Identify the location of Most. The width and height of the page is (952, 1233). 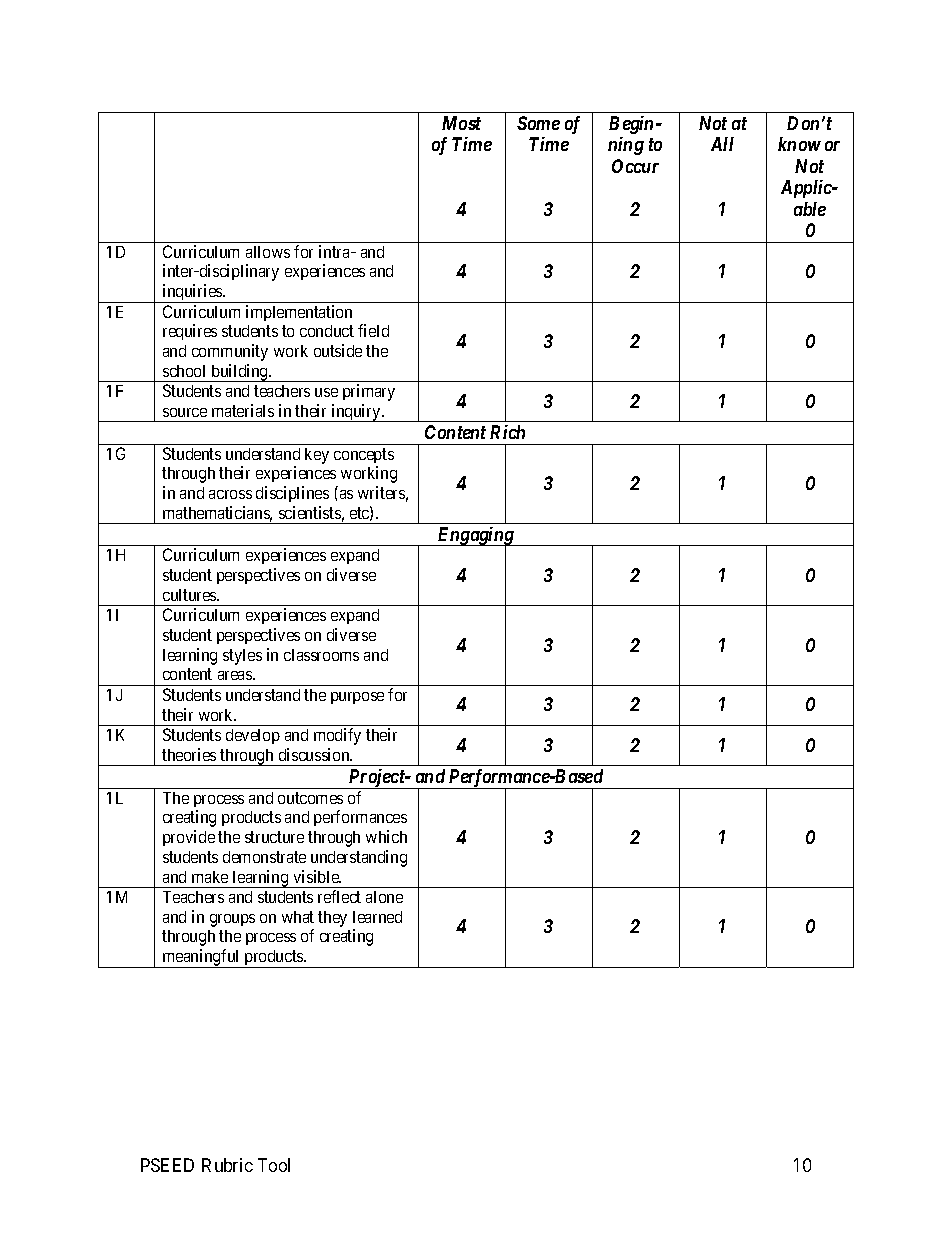
(461, 123).
